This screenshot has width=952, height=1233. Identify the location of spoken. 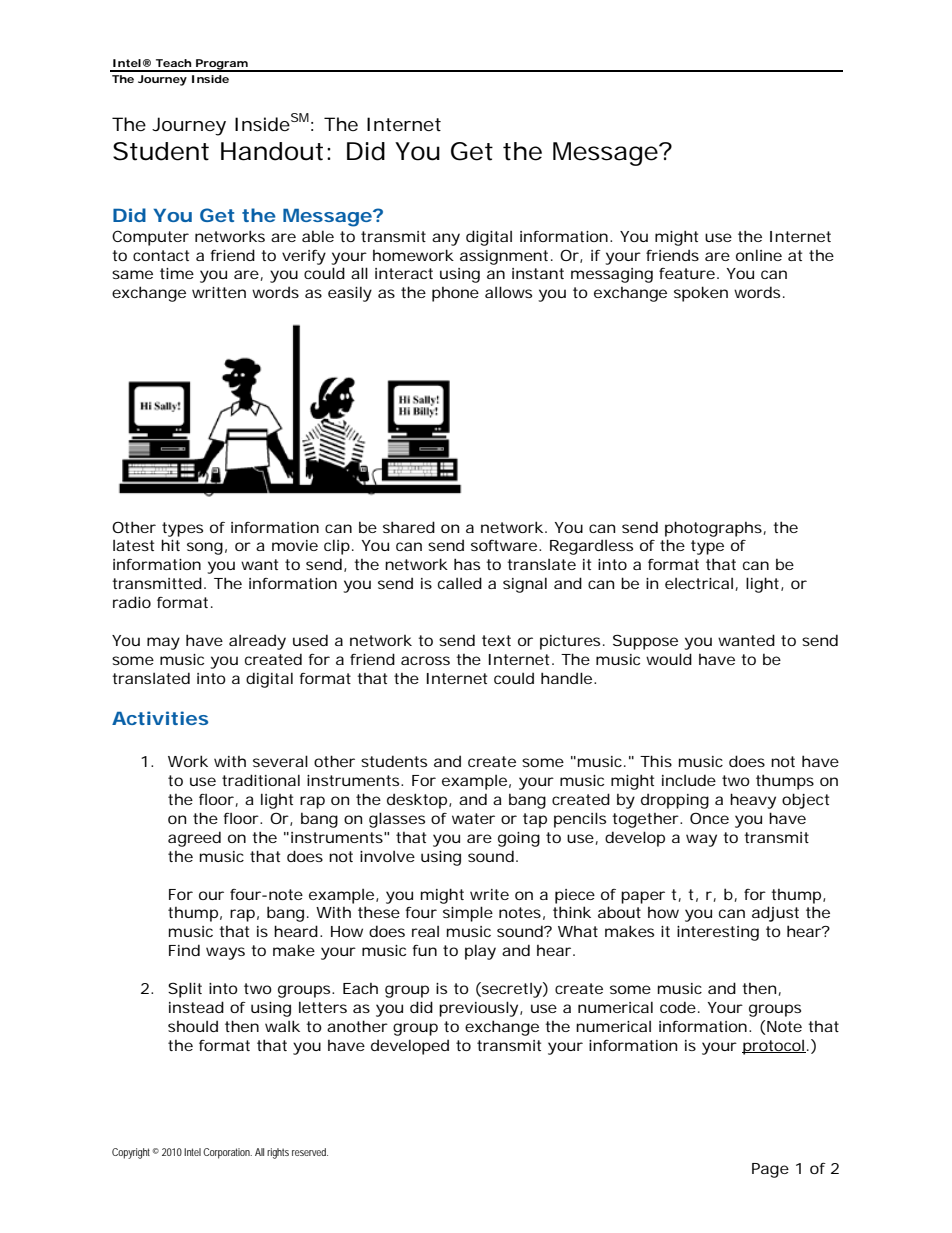
(701, 294).
